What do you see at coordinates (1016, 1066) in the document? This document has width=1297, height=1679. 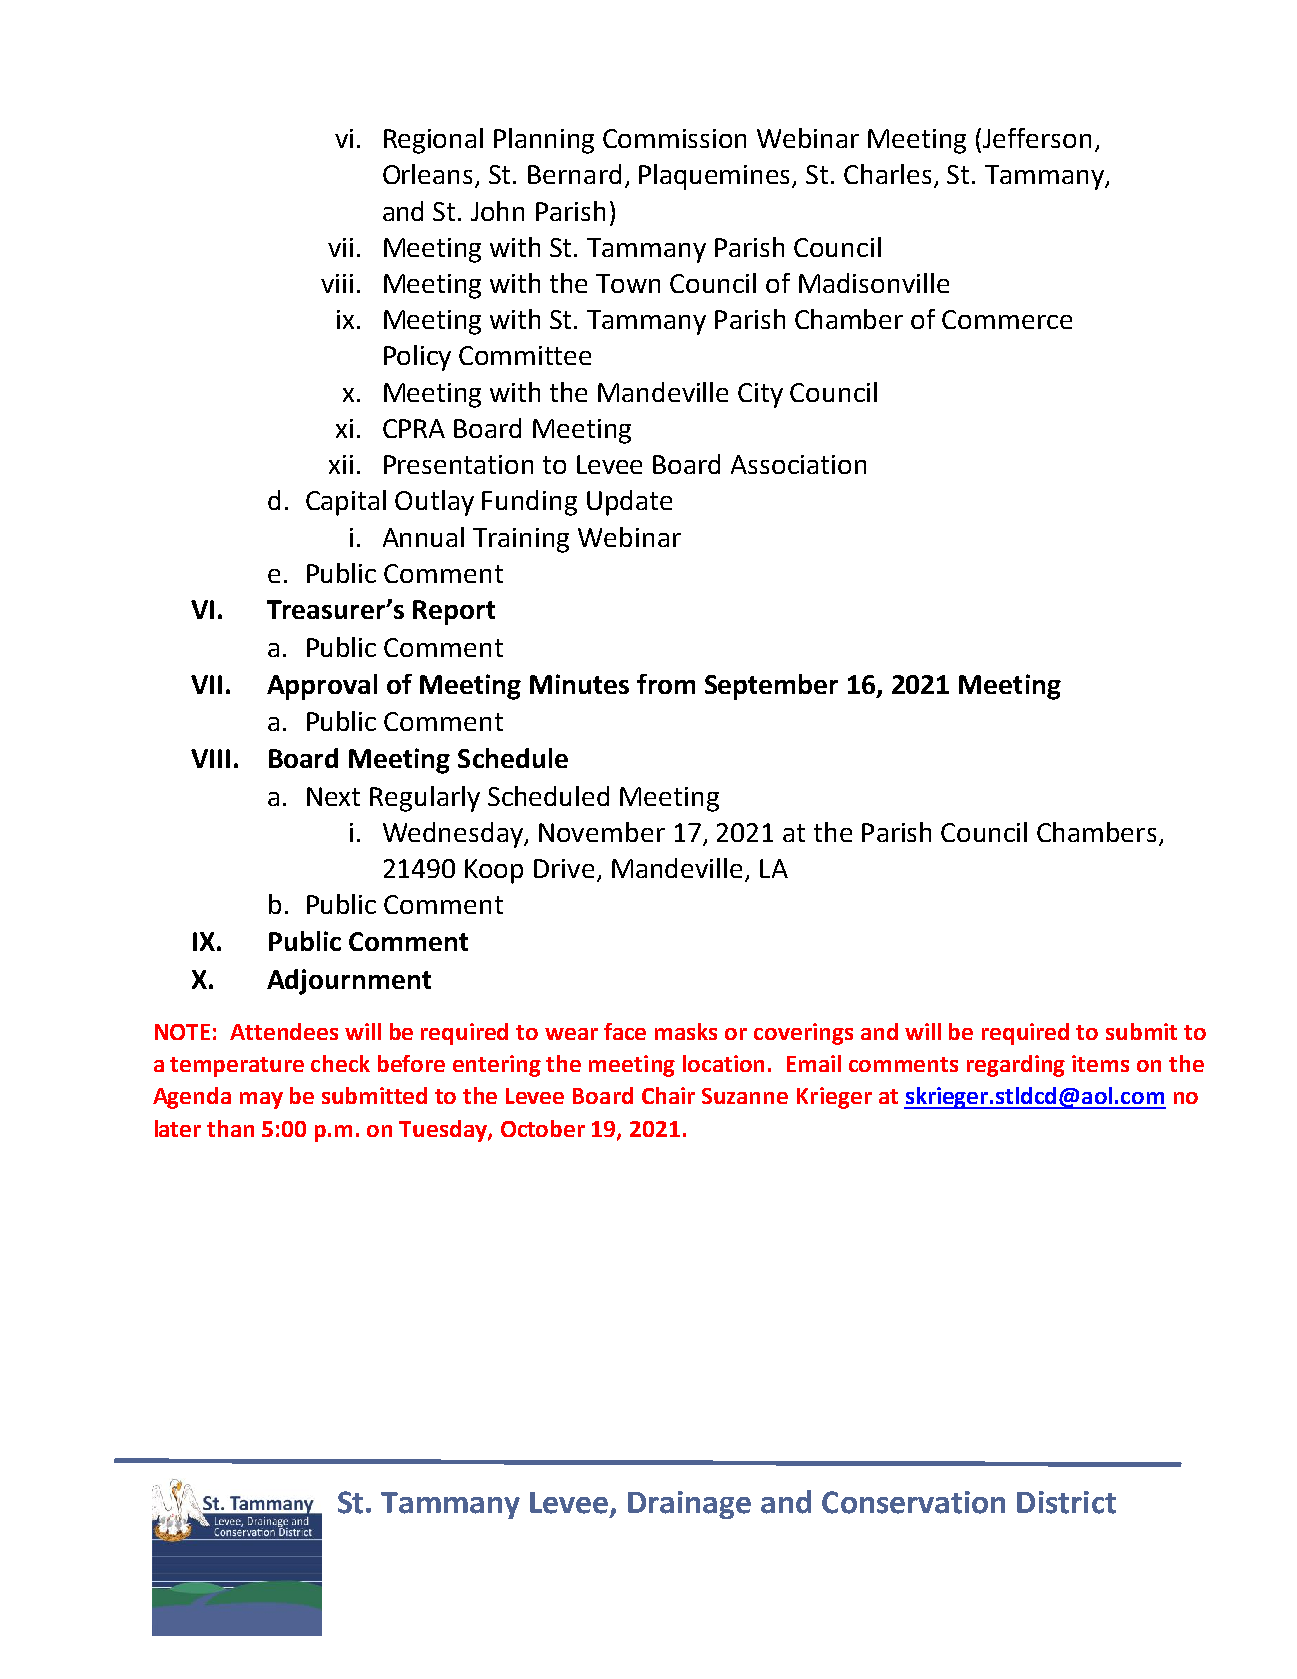 I see `regarding` at bounding box center [1016, 1066].
